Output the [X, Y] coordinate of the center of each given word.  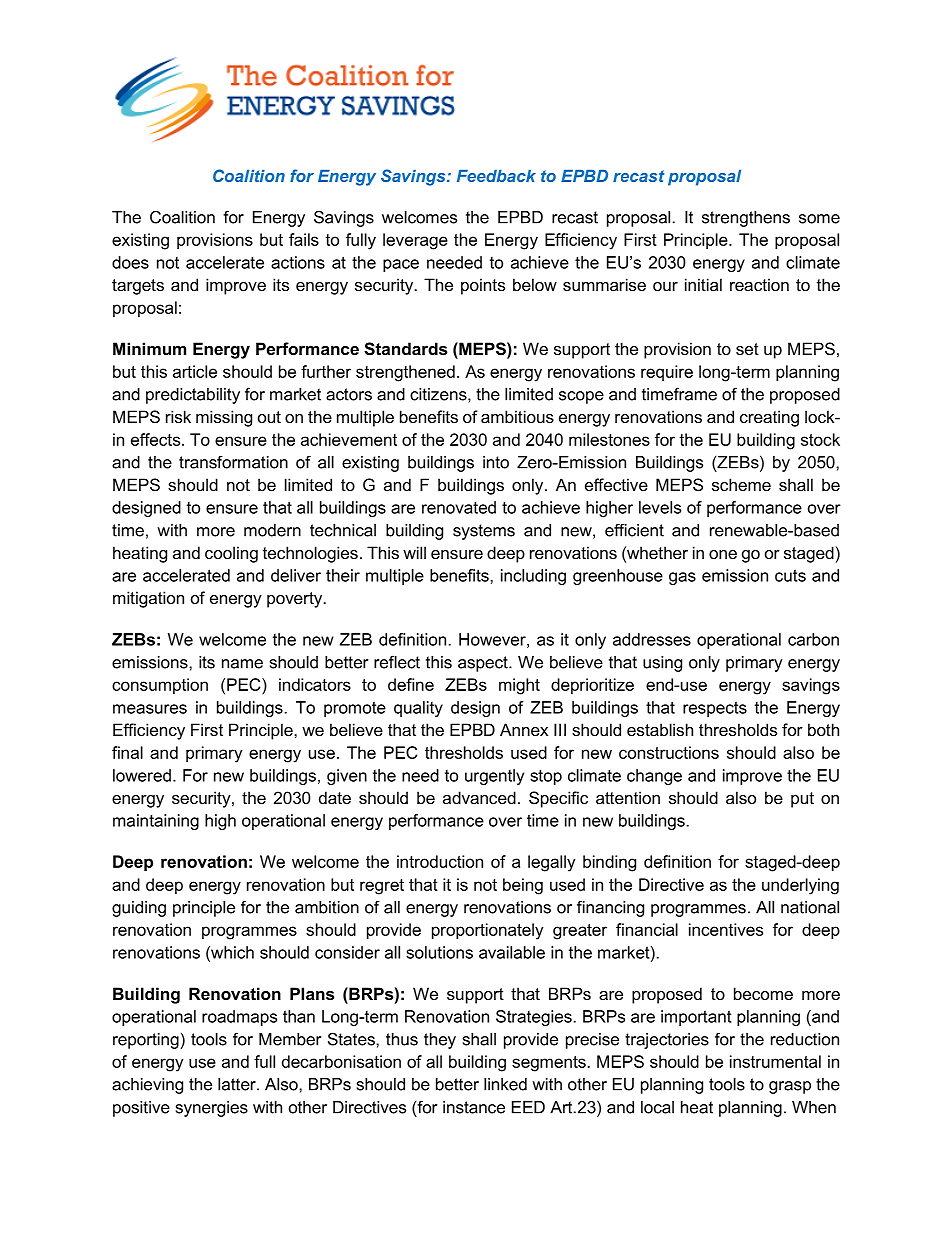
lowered [142, 775]
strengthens [746, 219]
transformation [233, 462]
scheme [741, 484]
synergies [212, 1109]
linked [505, 1084]
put [802, 800]
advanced [479, 797]
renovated [459, 507]
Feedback [496, 176]
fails [304, 239]
